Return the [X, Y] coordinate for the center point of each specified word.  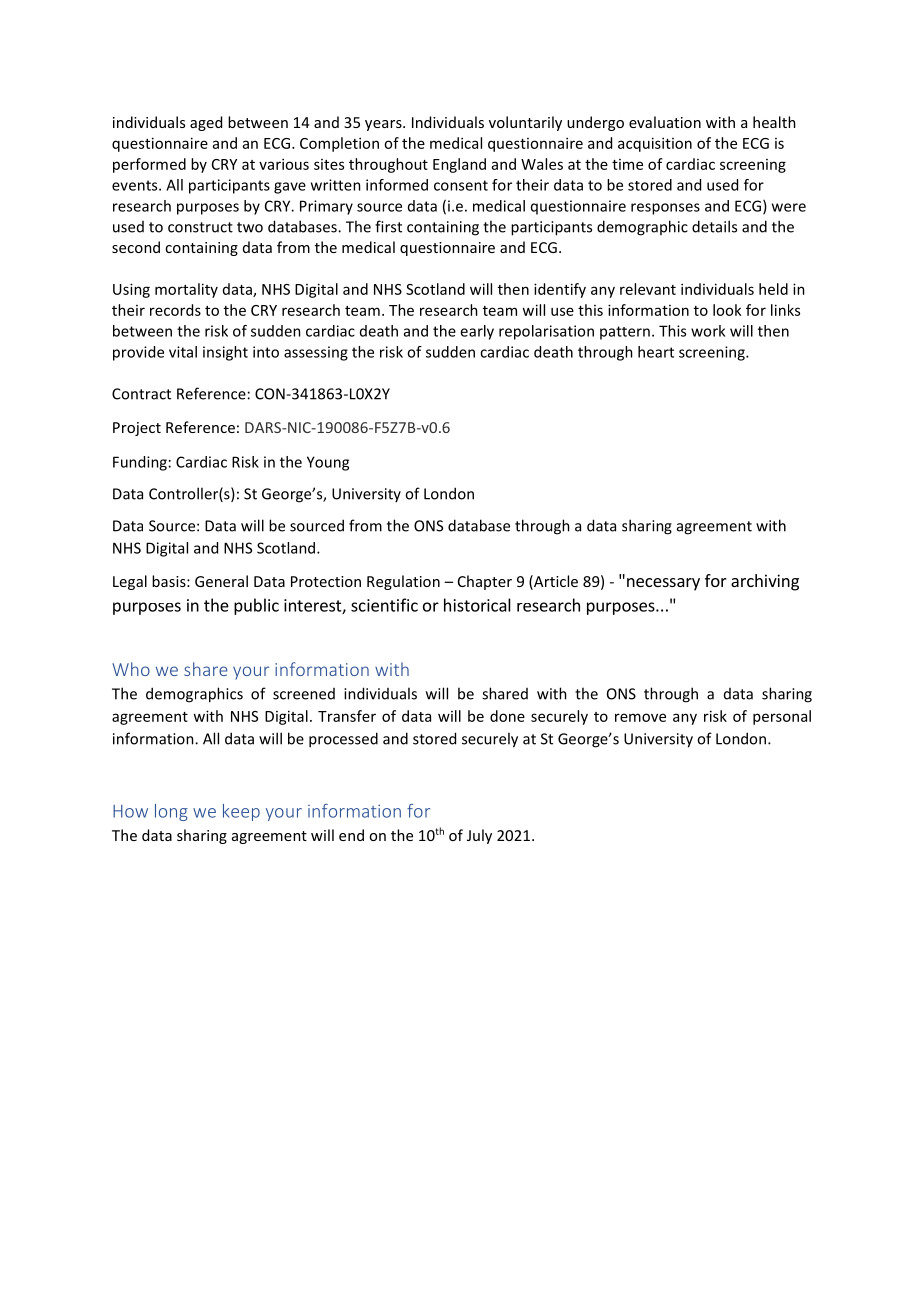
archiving [765, 582]
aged [206, 123]
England [459, 165]
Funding [140, 463]
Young [328, 463]
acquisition [655, 144]
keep [241, 812]
